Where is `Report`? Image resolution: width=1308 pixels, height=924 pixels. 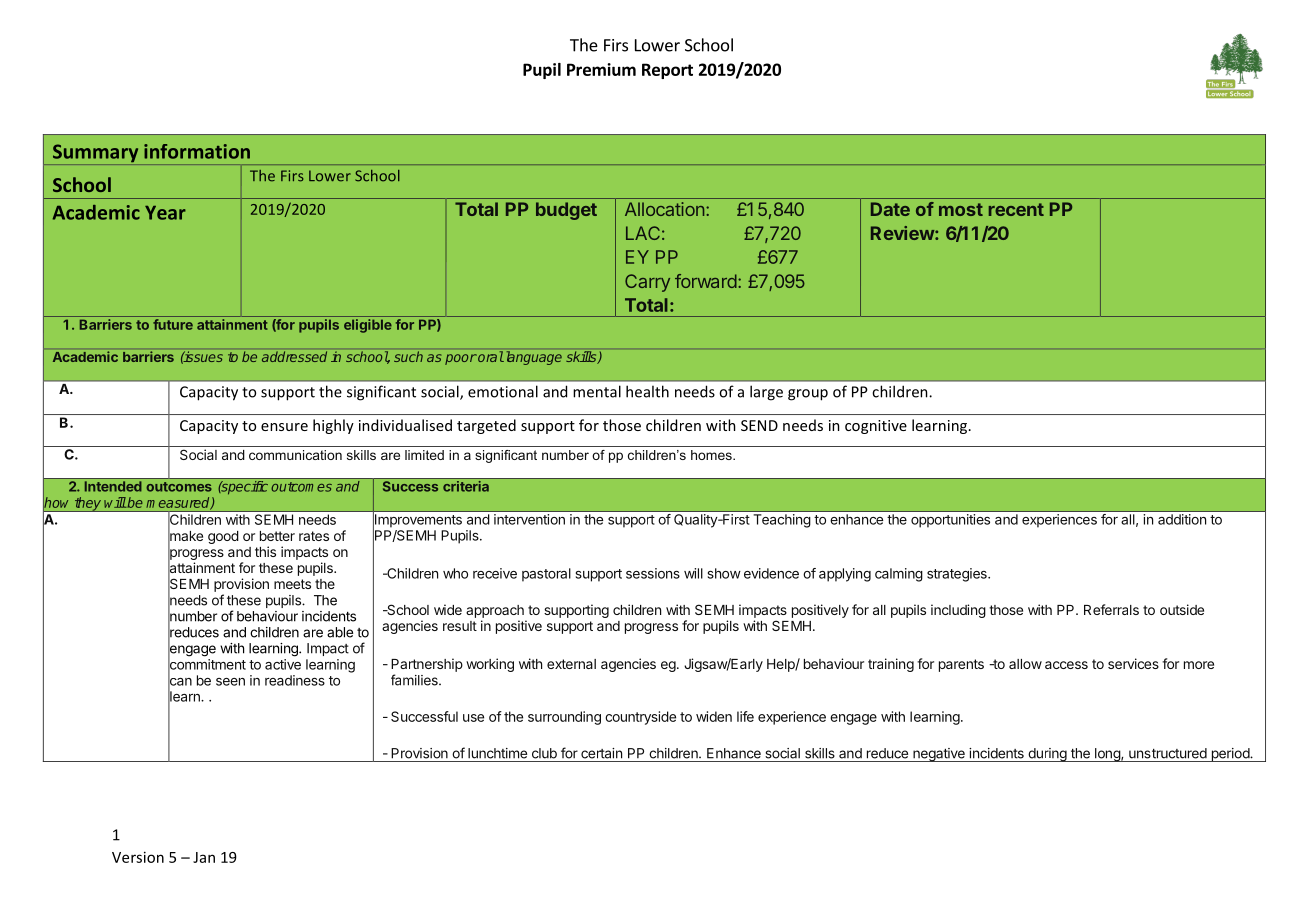
Report is located at coordinates (667, 71).
